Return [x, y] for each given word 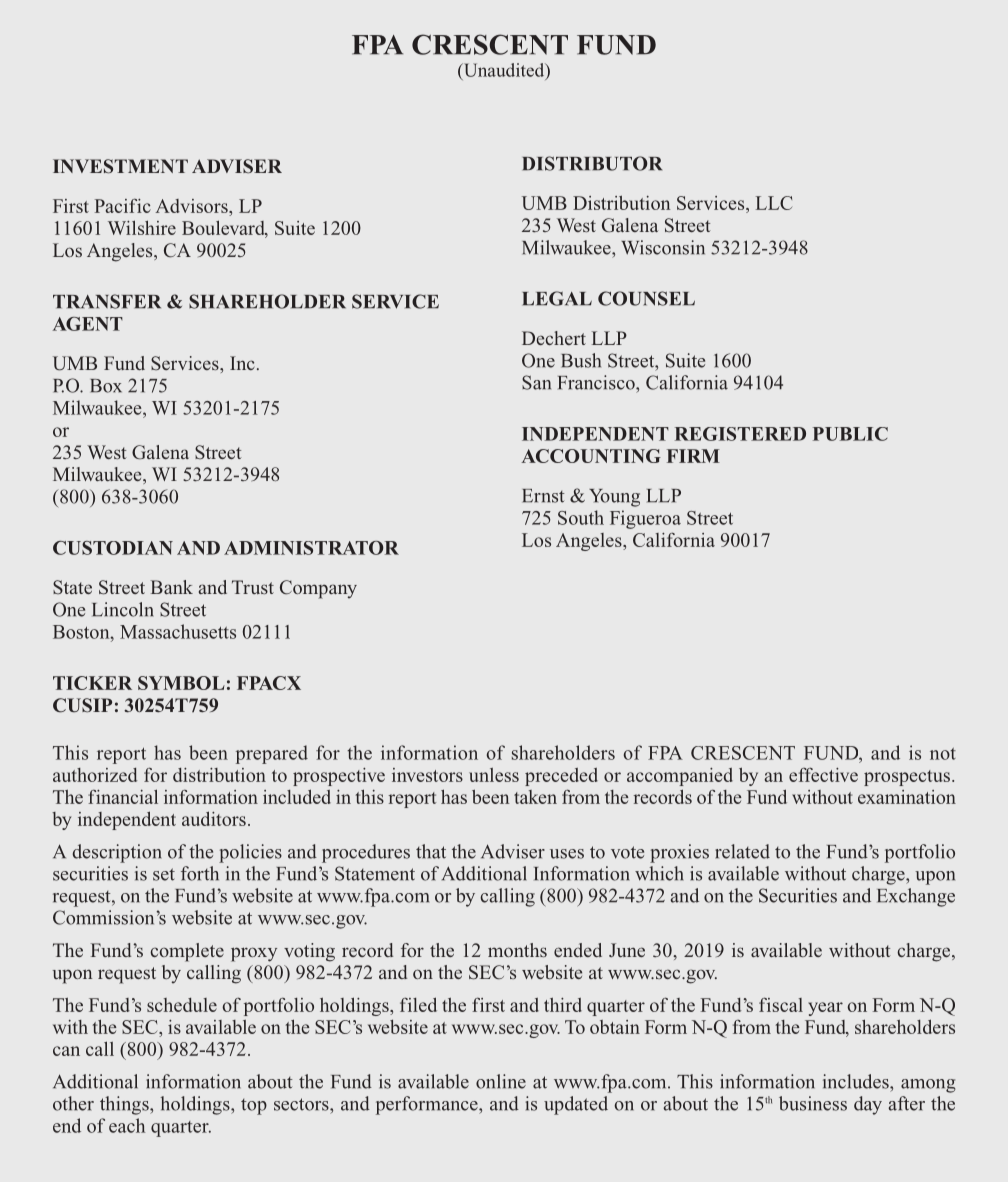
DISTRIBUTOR [592, 163]
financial [123, 796]
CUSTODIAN [113, 548]
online [501, 1081]
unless [494, 775]
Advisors [192, 206]
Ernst [543, 496]
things [125, 1105]
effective [823, 774]
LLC [774, 203]
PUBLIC [850, 434]
